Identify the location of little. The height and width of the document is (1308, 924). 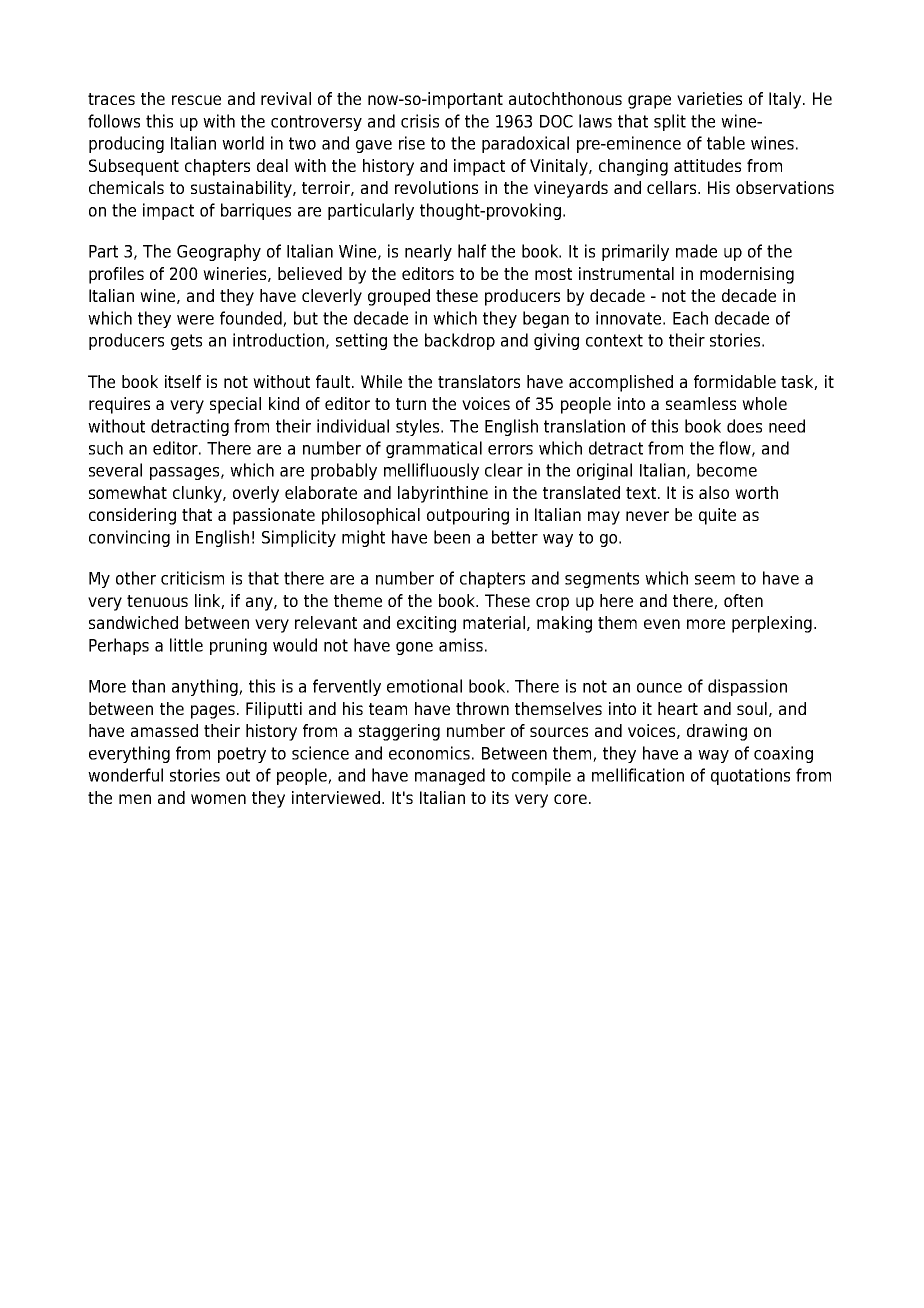
(186, 645).
